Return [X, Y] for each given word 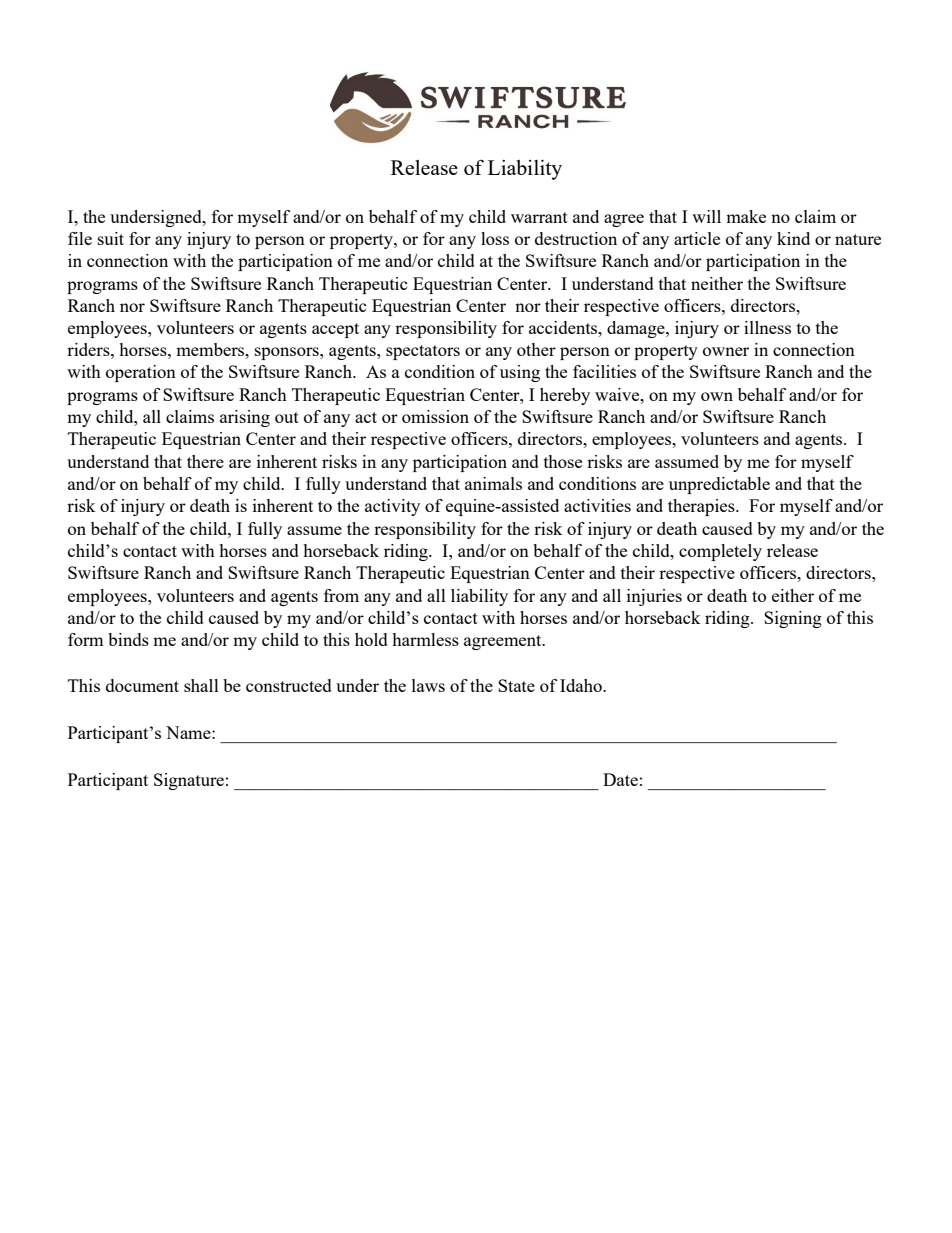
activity [392, 507]
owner [726, 351]
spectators [423, 352]
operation [141, 373]
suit [111, 238]
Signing [793, 619]
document [142, 685]
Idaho [582, 685]
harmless [425, 639]
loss [495, 238]
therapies [702, 507]
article [697, 238]
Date [620, 779]
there [205, 461]
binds [128, 639]
